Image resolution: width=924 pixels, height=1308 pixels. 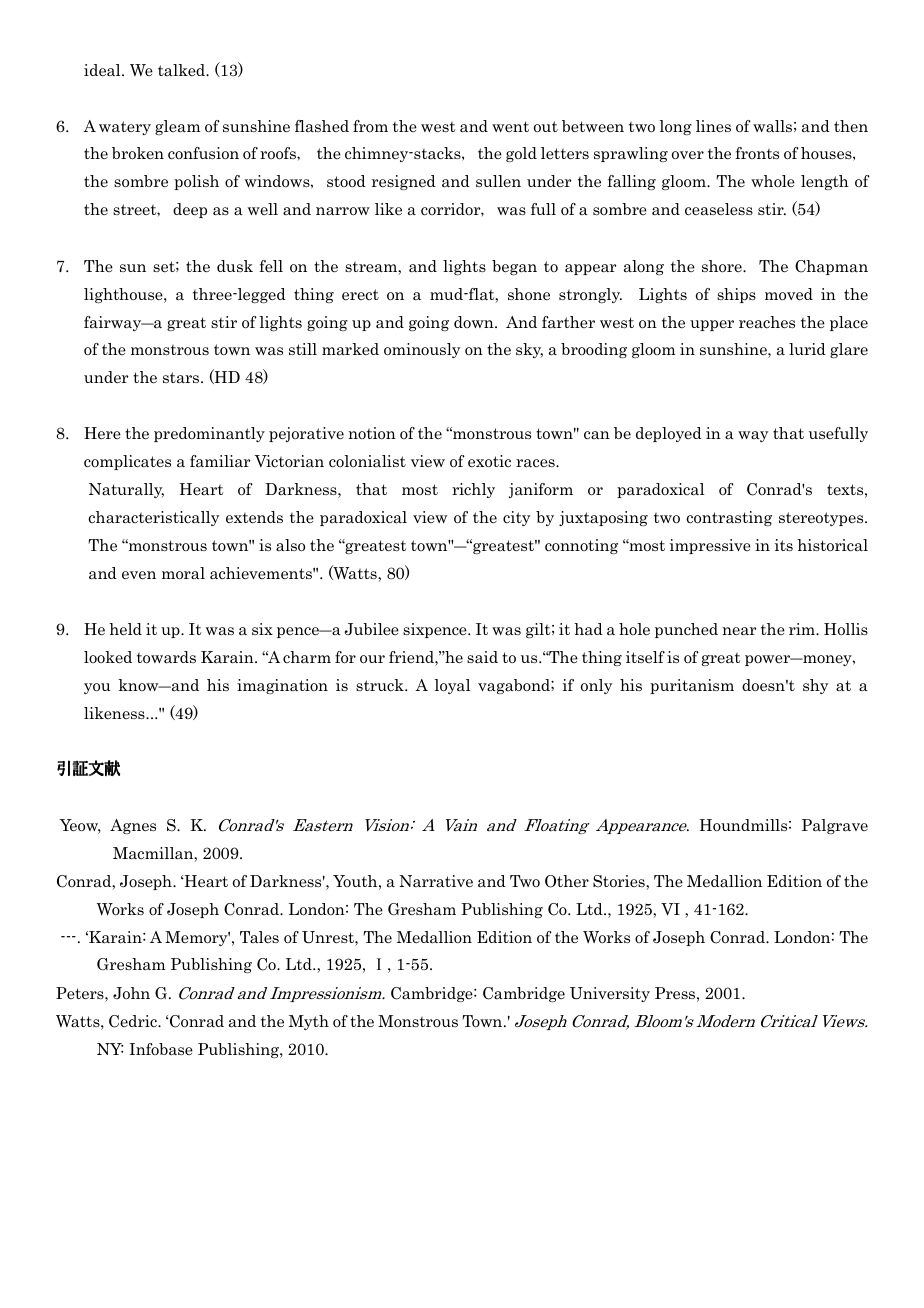 What do you see at coordinates (183, 70) in the page?
I see `talked` at bounding box center [183, 70].
